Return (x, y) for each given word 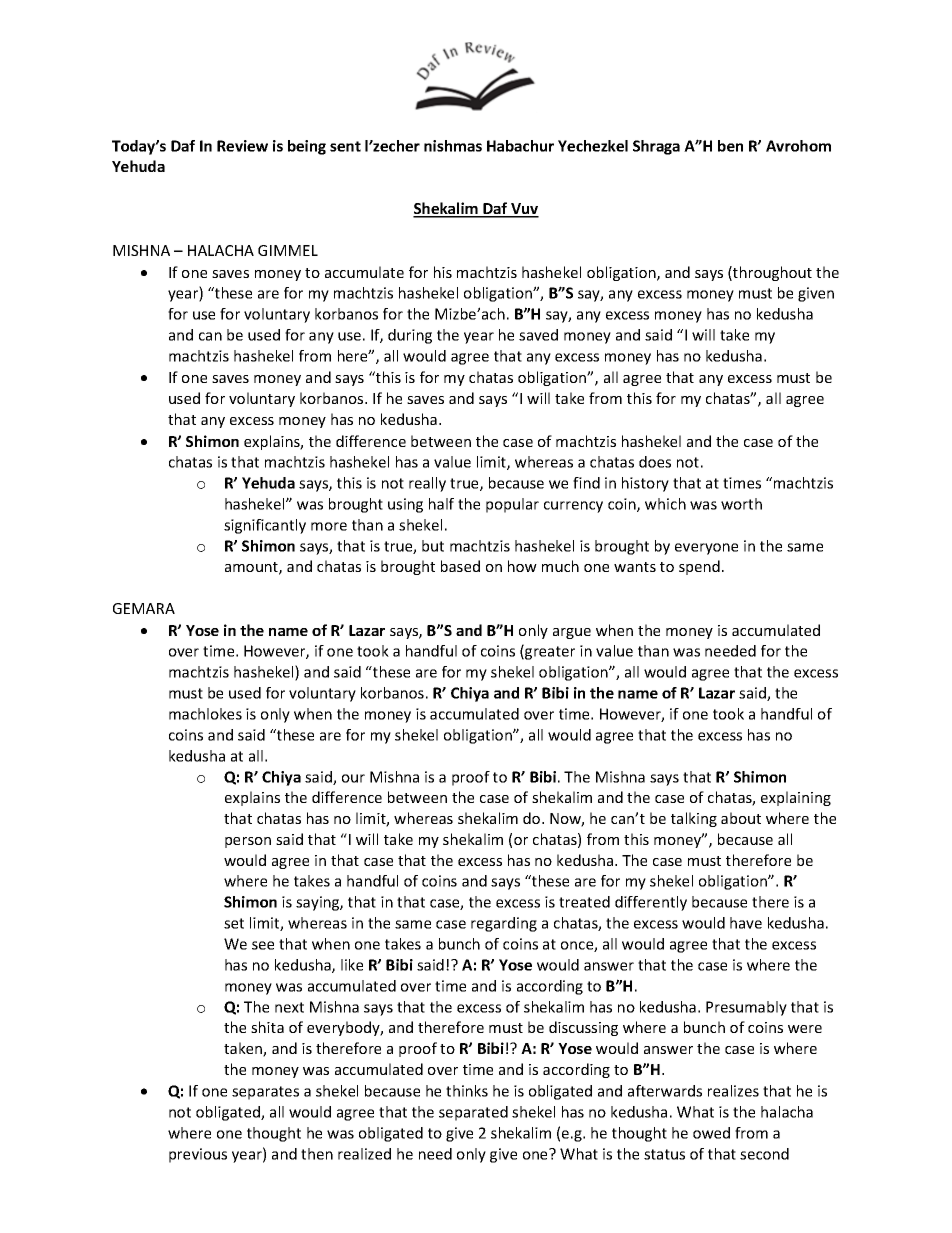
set (234, 923)
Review (242, 146)
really (427, 484)
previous (198, 1155)
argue (572, 633)
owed (711, 1133)
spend (699, 567)
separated (473, 1113)
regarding (504, 924)
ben (730, 146)
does (655, 462)
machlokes (205, 714)
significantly (265, 526)
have (746, 923)
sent (345, 146)
